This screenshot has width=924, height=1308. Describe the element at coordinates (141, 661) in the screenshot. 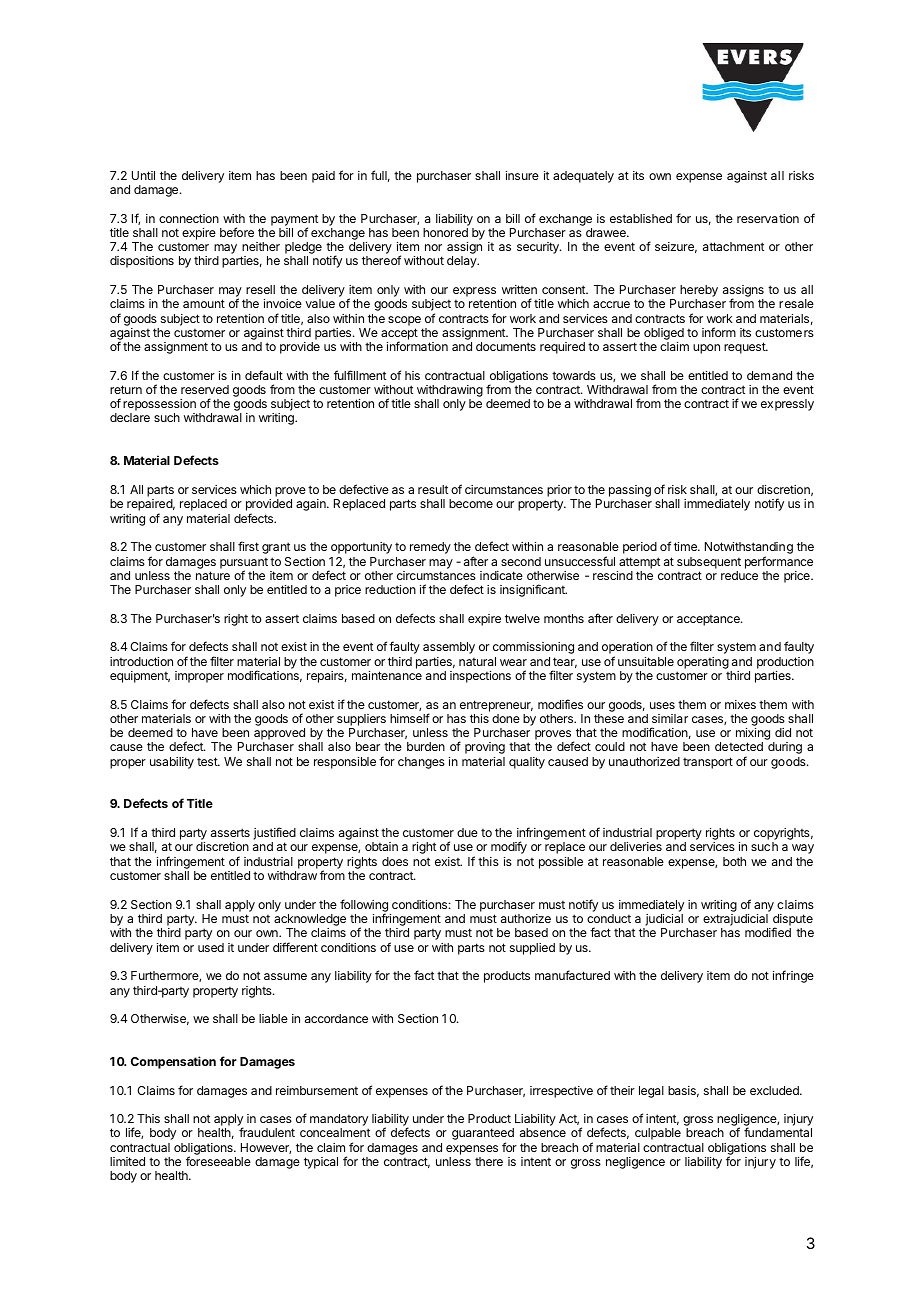

I see `introduction` at that location.
